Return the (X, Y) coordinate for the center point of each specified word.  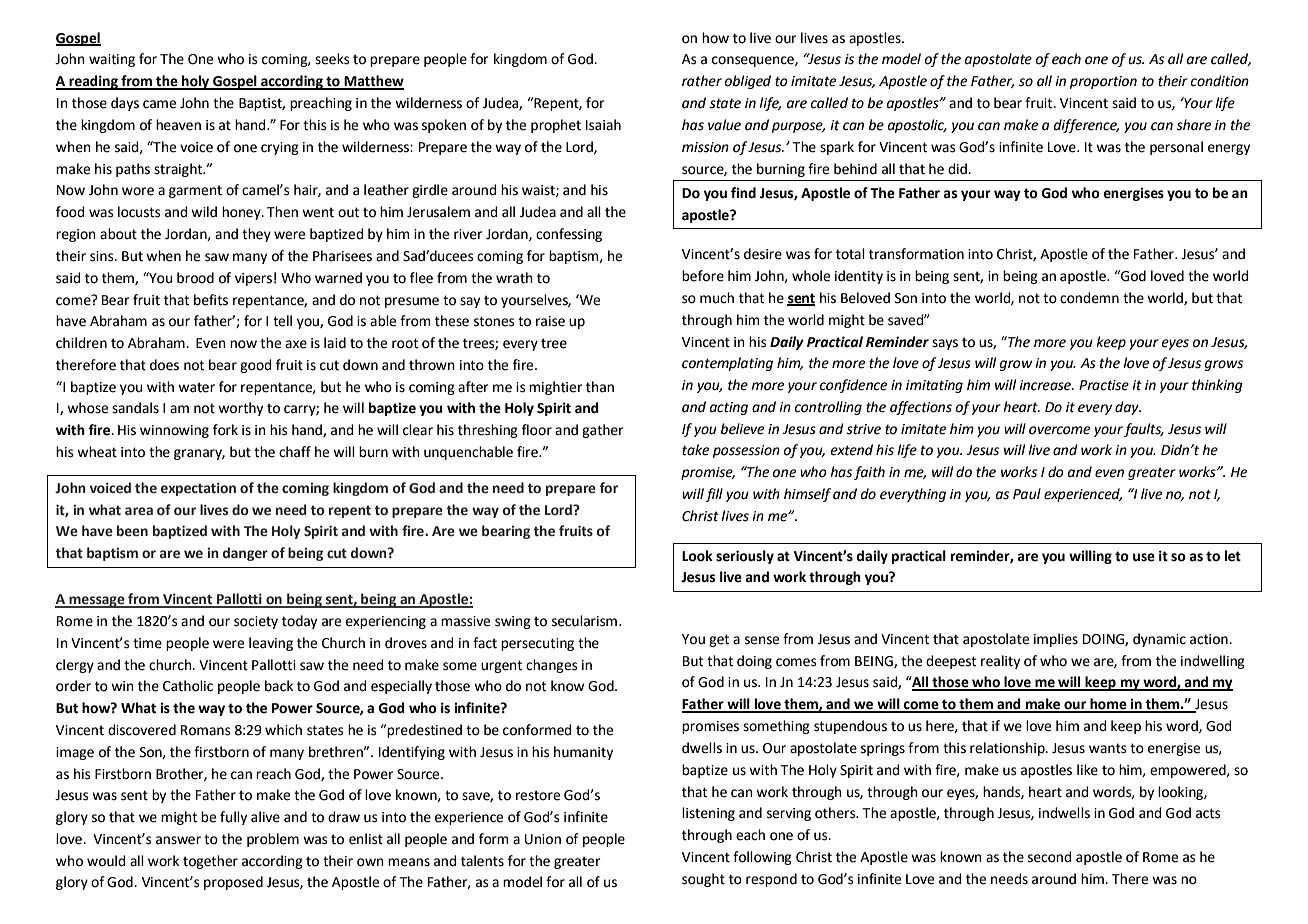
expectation (198, 489)
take (695, 450)
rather (702, 81)
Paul (1027, 494)
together (210, 862)
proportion (1103, 82)
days (125, 104)
